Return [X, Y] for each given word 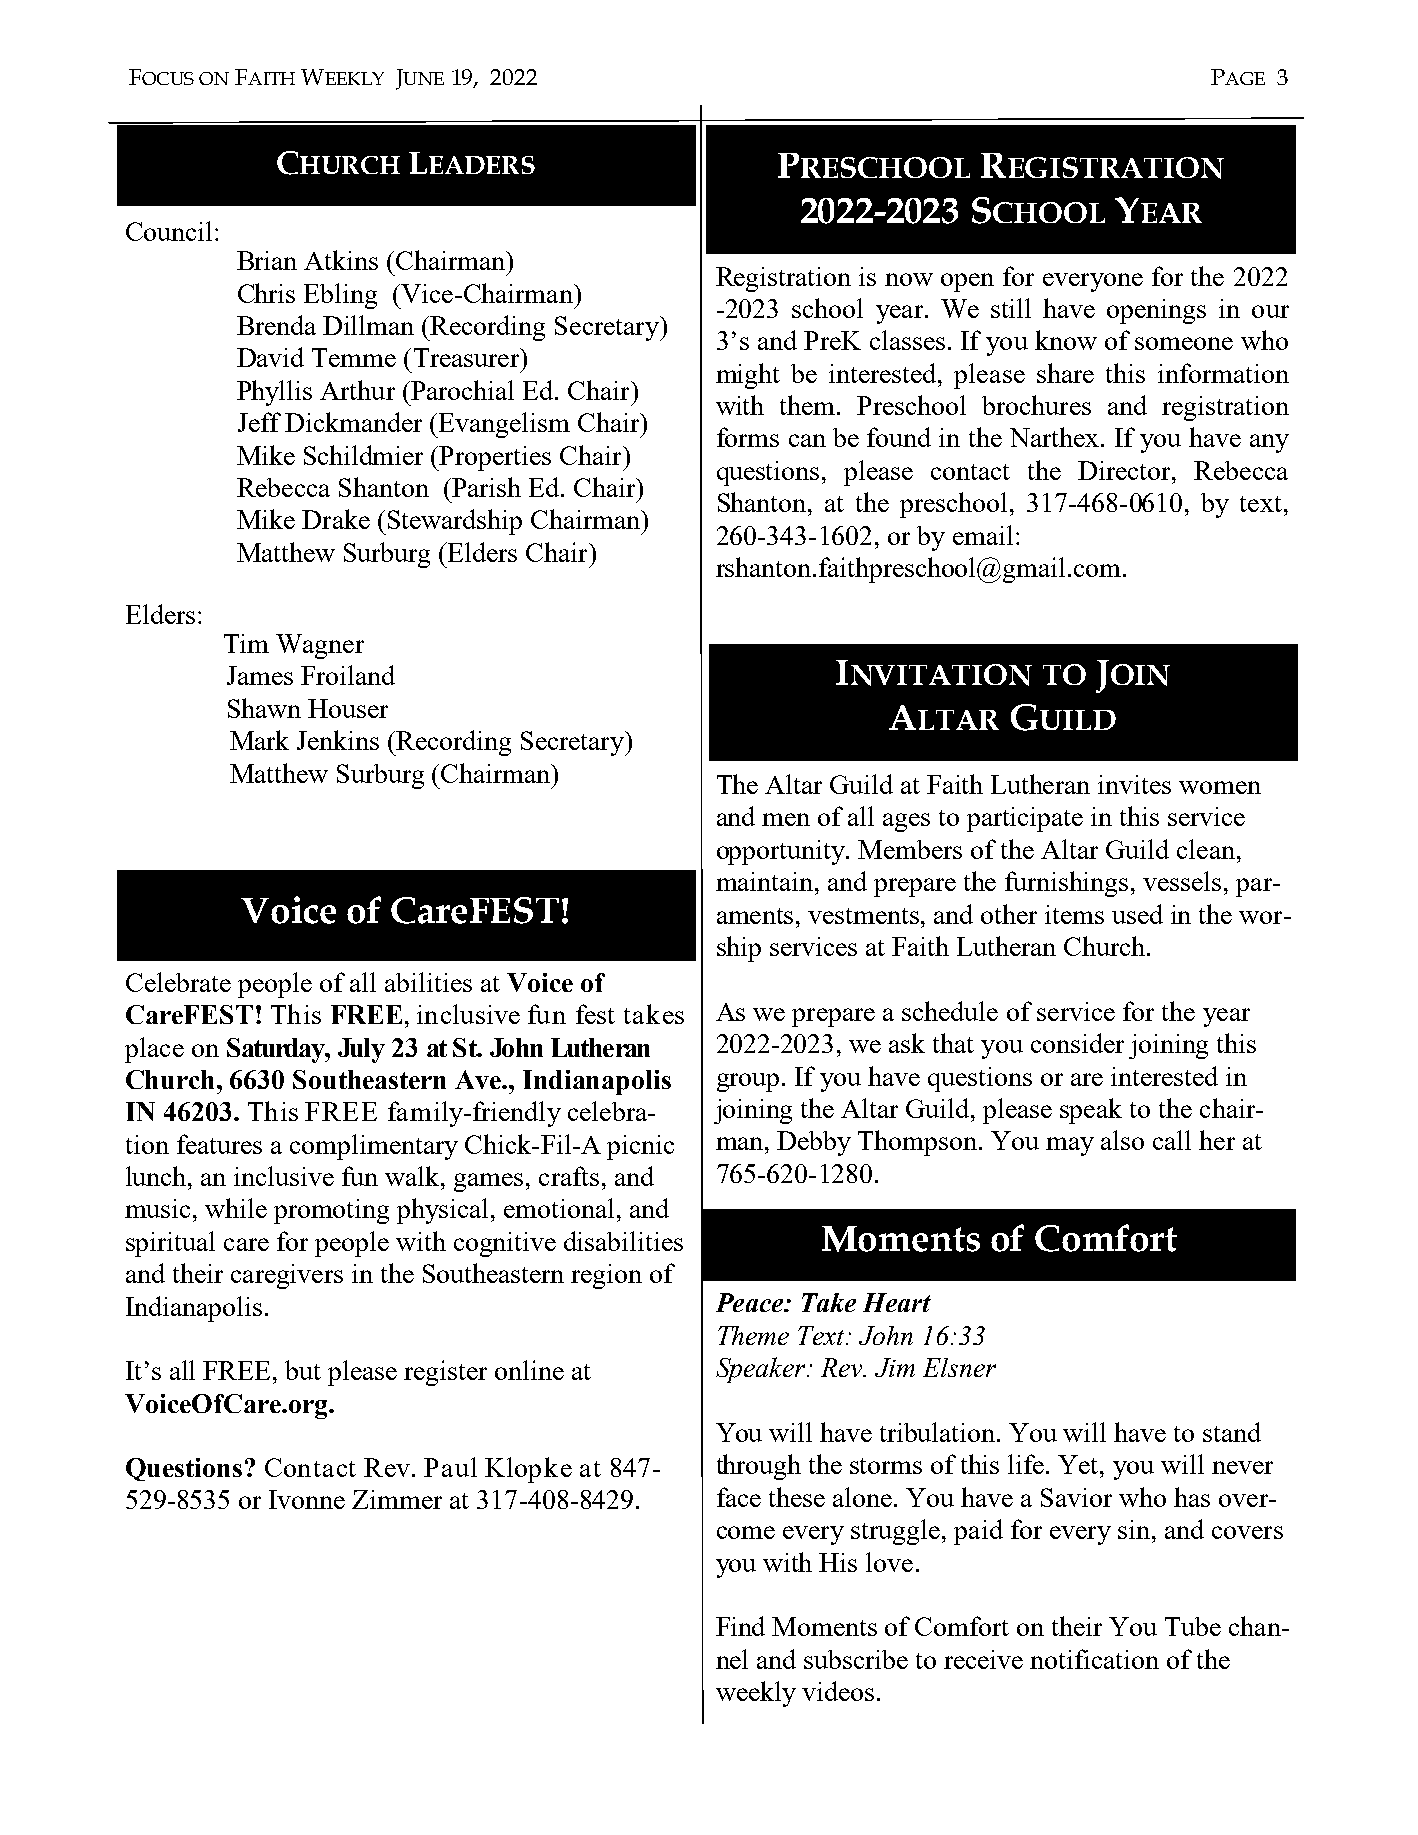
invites [1134, 784]
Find [740, 1626]
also [1122, 1140]
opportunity [782, 852]
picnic [640, 1147]
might [748, 376]
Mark [259, 740]
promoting [331, 1211]
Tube [1193, 1626]
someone [1184, 343]
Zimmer [397, 1499]
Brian [267, 260]
